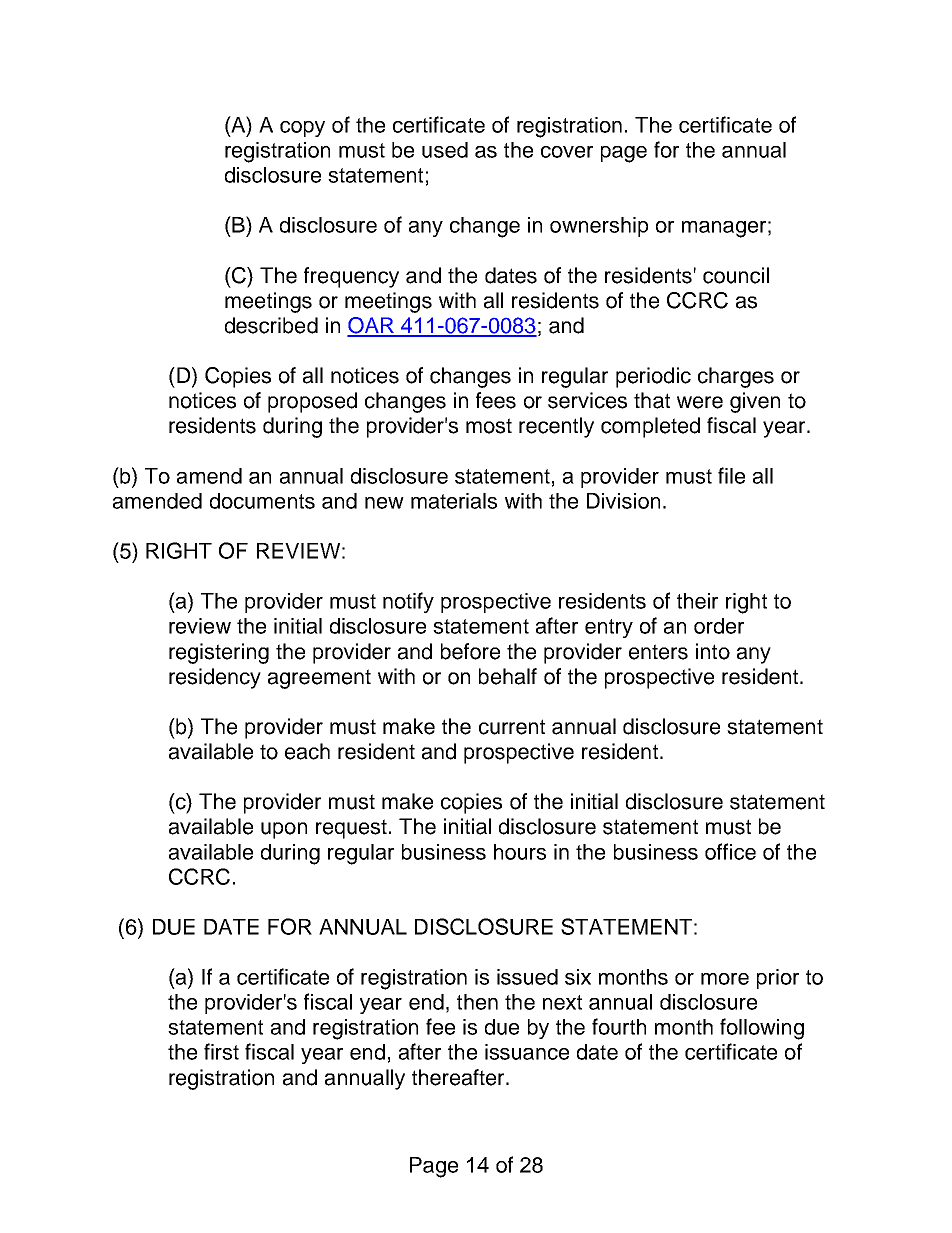 Image resolution: width=952 pixels, height=1233 pixels. I want to click on proposed, so click(312, 402).
